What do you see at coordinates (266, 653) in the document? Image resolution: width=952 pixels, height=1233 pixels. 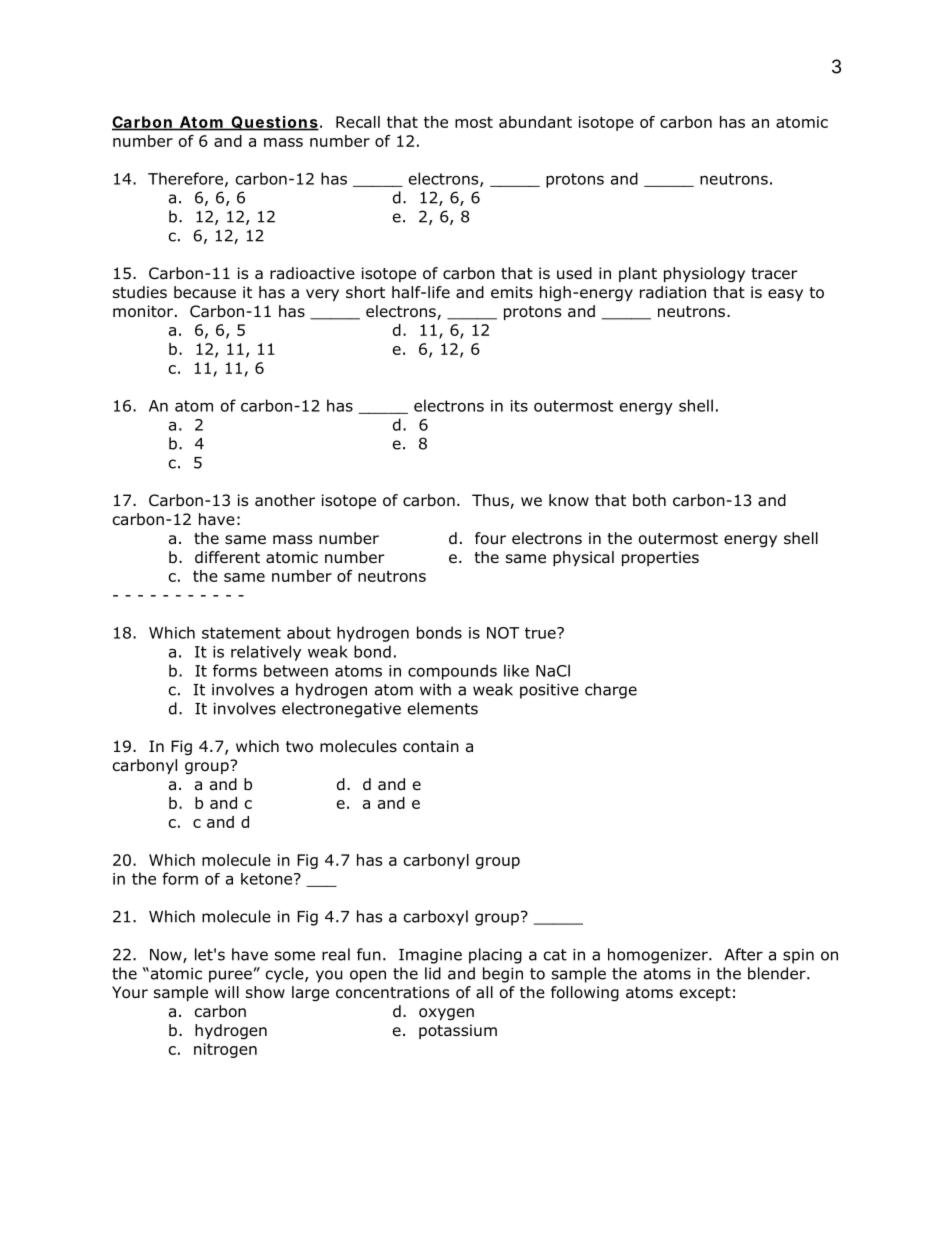 I see `relatively` at bounding box center [266, 653].
